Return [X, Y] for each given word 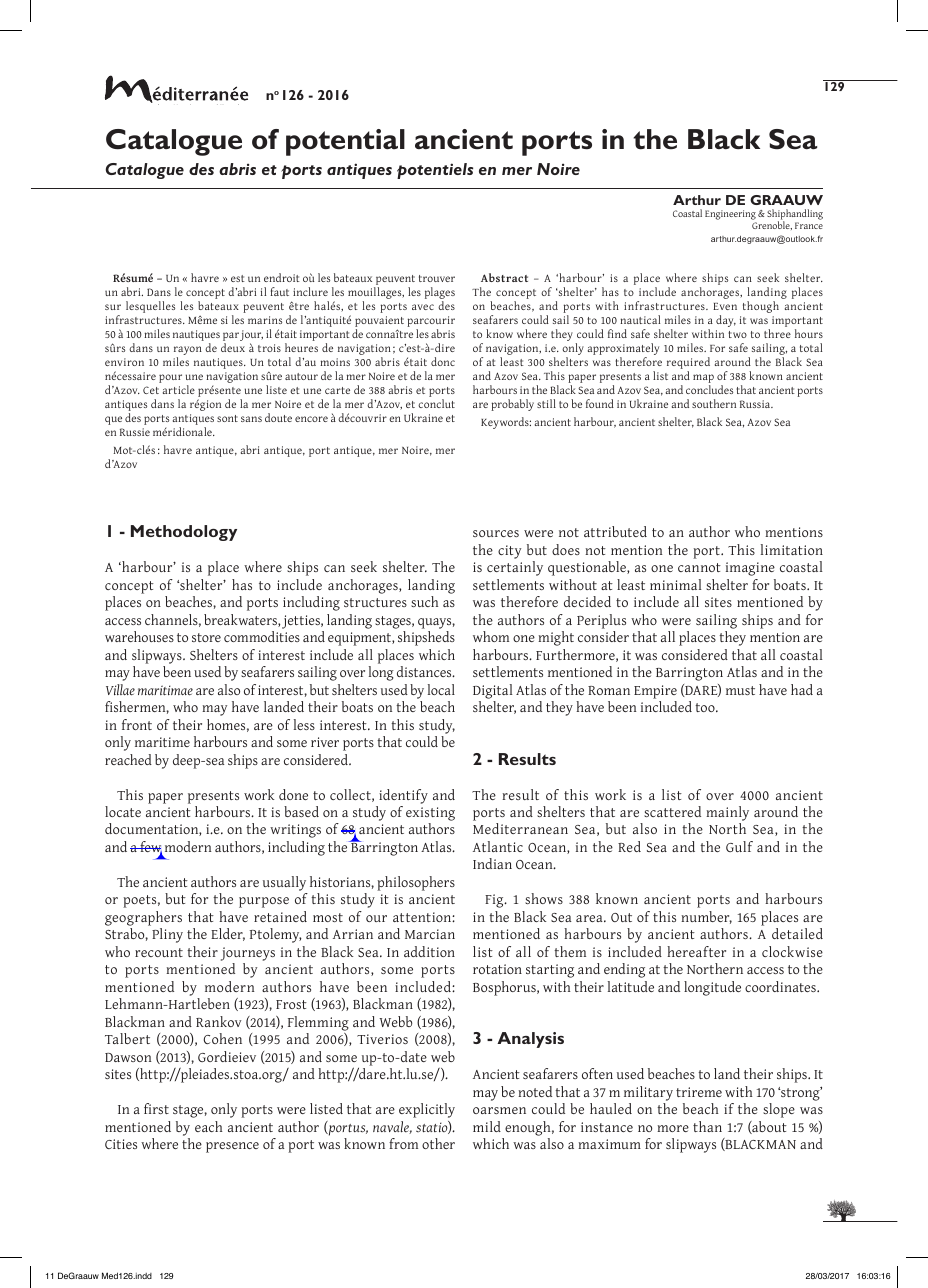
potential [345, 142]
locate [123, 811]
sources [496, 533]
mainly [727, 813]
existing [430, 814]
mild [487, 1126]
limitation [792, 549]
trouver [437, 278]
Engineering [731, 216]
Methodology [184, 533]
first [156, 1108]
